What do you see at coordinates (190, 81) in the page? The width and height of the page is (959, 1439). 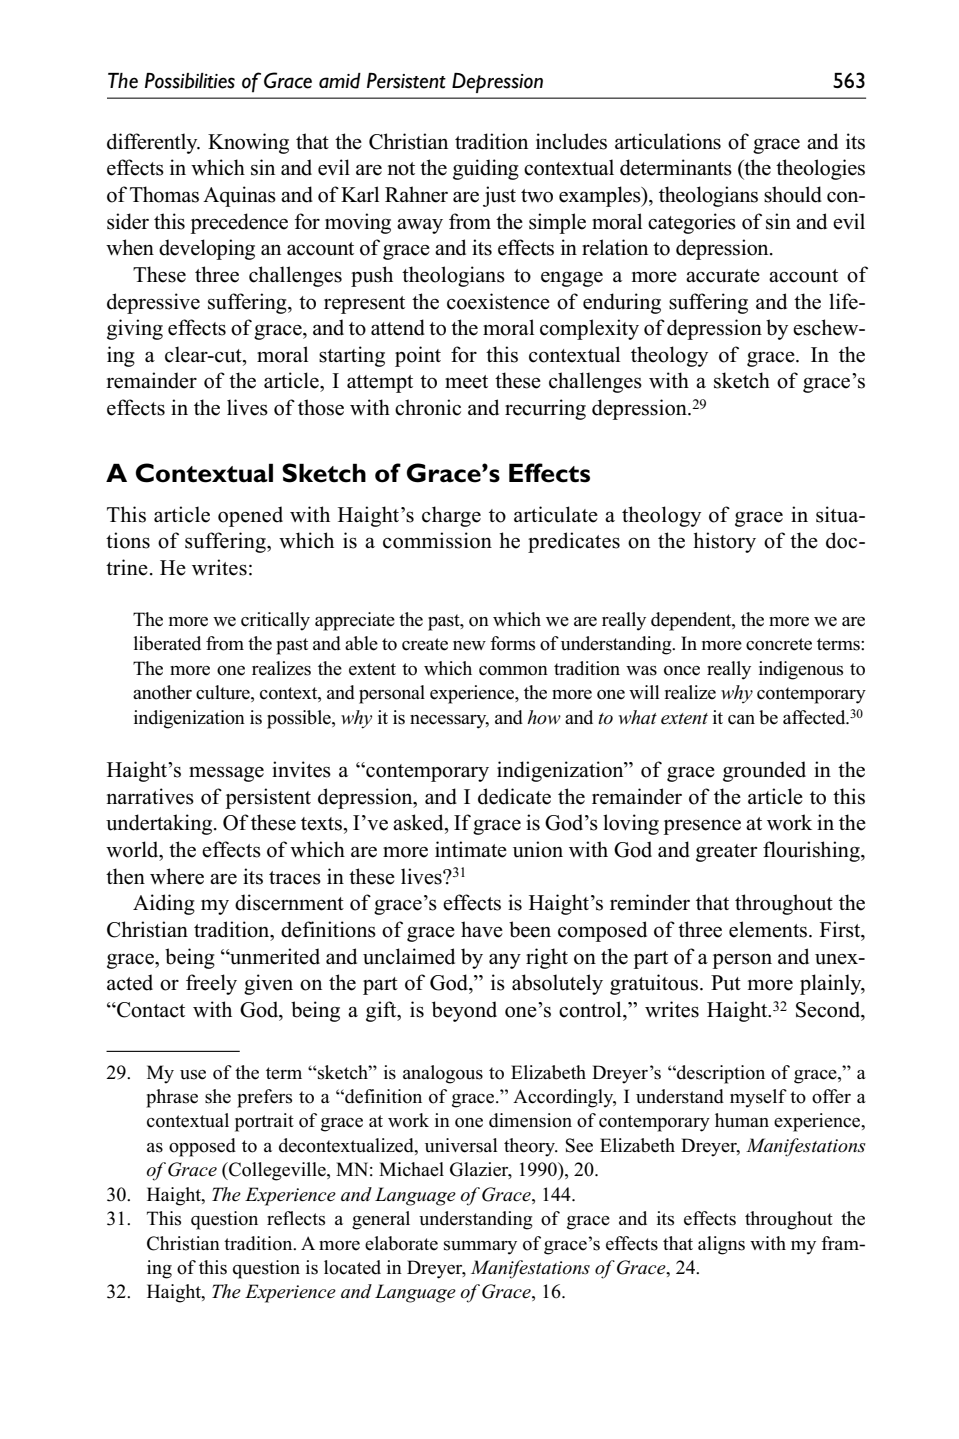 I see `Possibilities` at bounding box center [190, 81].
